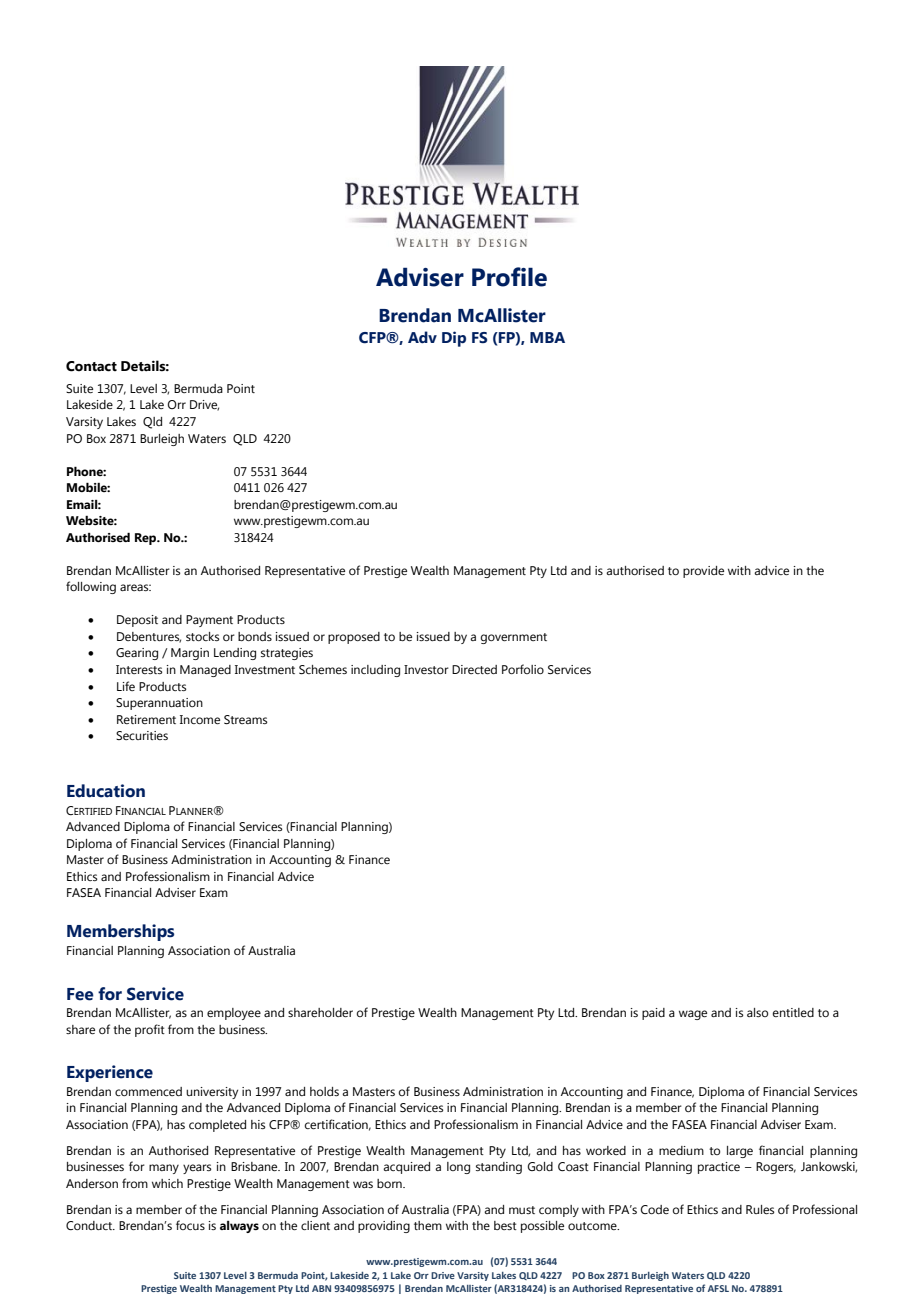 The height and width of the page is (1308, 924). What do you see at coordinates (509, 277) in the page?
I see `Profile` at bounding box center [509, 277].
